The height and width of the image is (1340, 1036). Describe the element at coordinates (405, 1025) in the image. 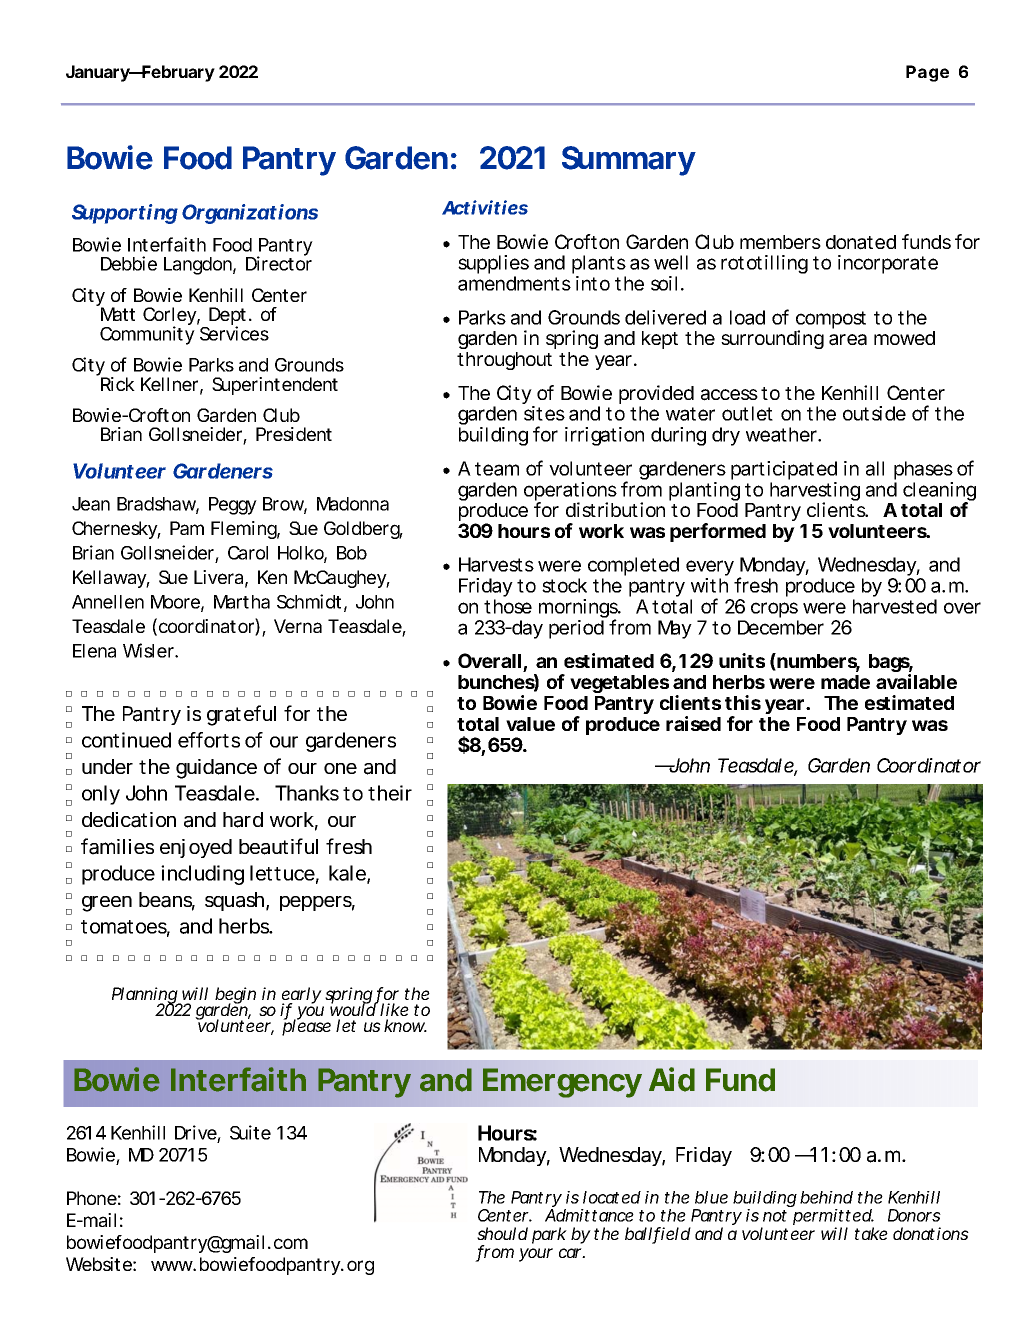

I see `know` at that location.
